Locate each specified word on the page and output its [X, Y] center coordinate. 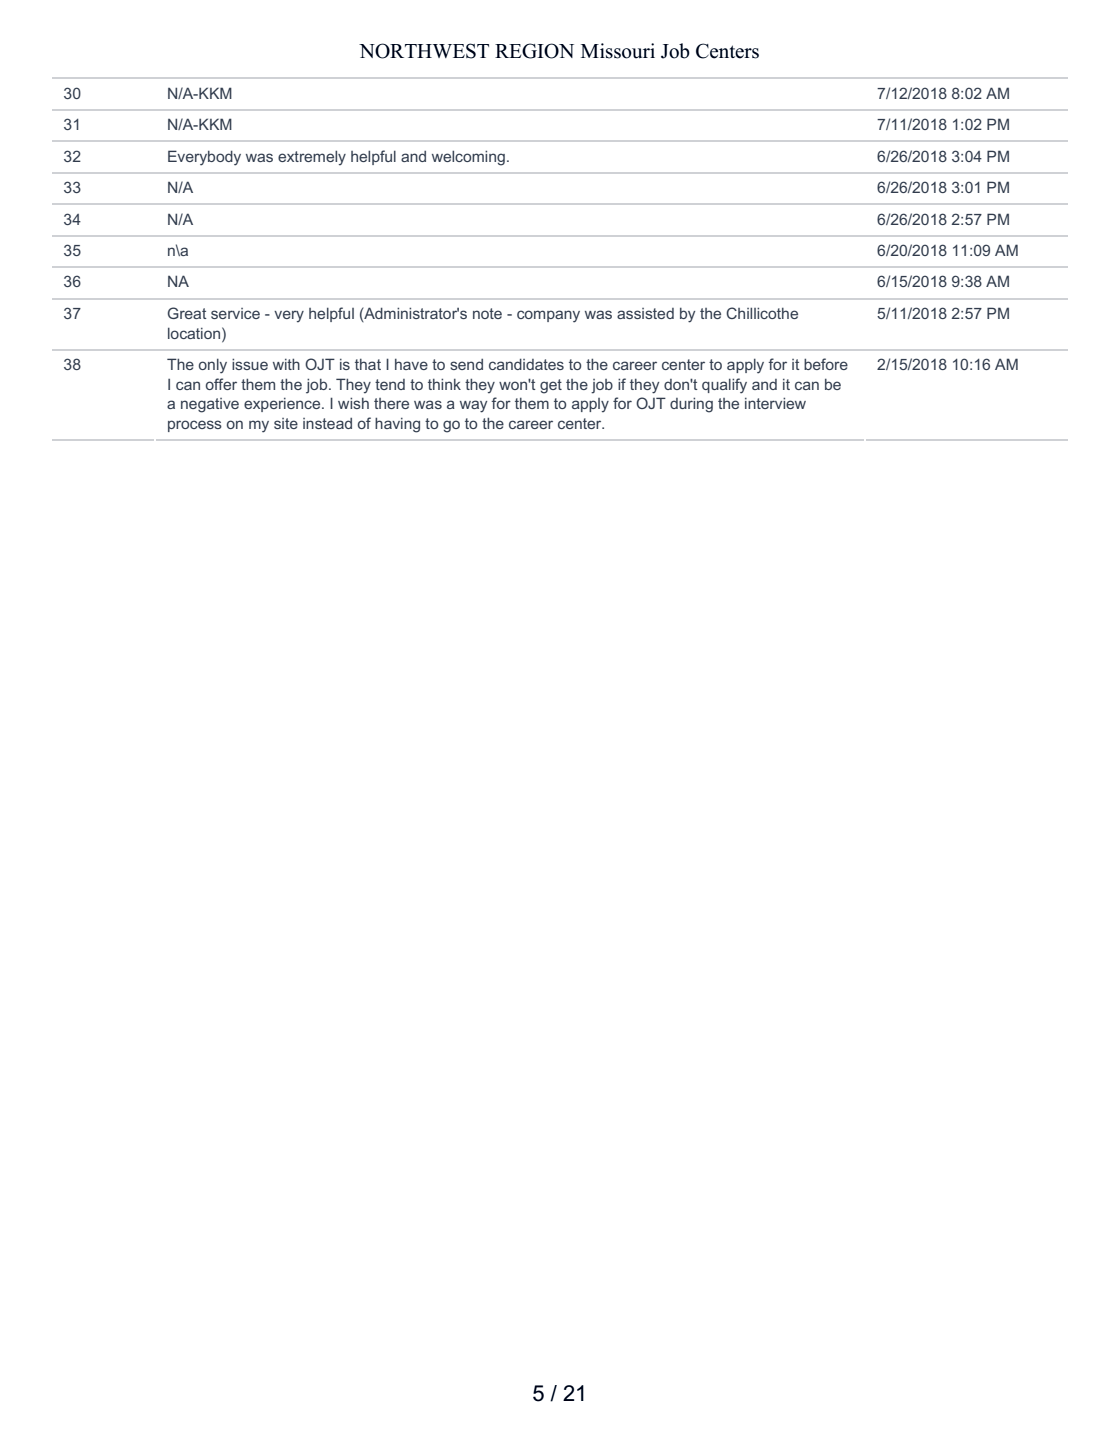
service [235, 313]
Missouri [618, 51]
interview [775, 403]
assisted [645, 313]
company [548, 316]
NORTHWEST [424, 51]
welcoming [468, 158]
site [286, 423]
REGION [534, 51]
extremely [312, 158]
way [473, 406]
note [487, 313]
